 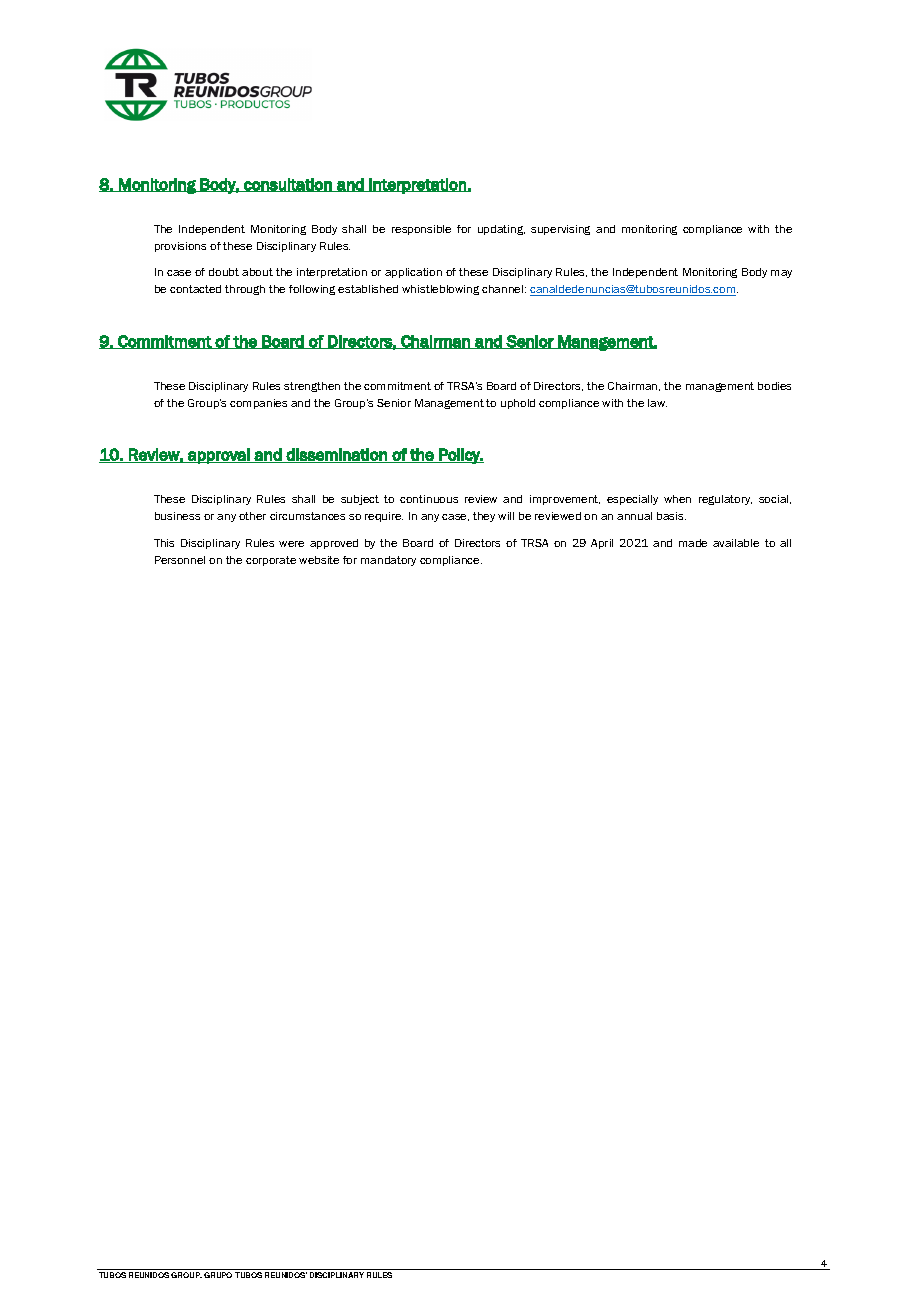 I want to click on GRUPO, so click(x=218, y=1275).
